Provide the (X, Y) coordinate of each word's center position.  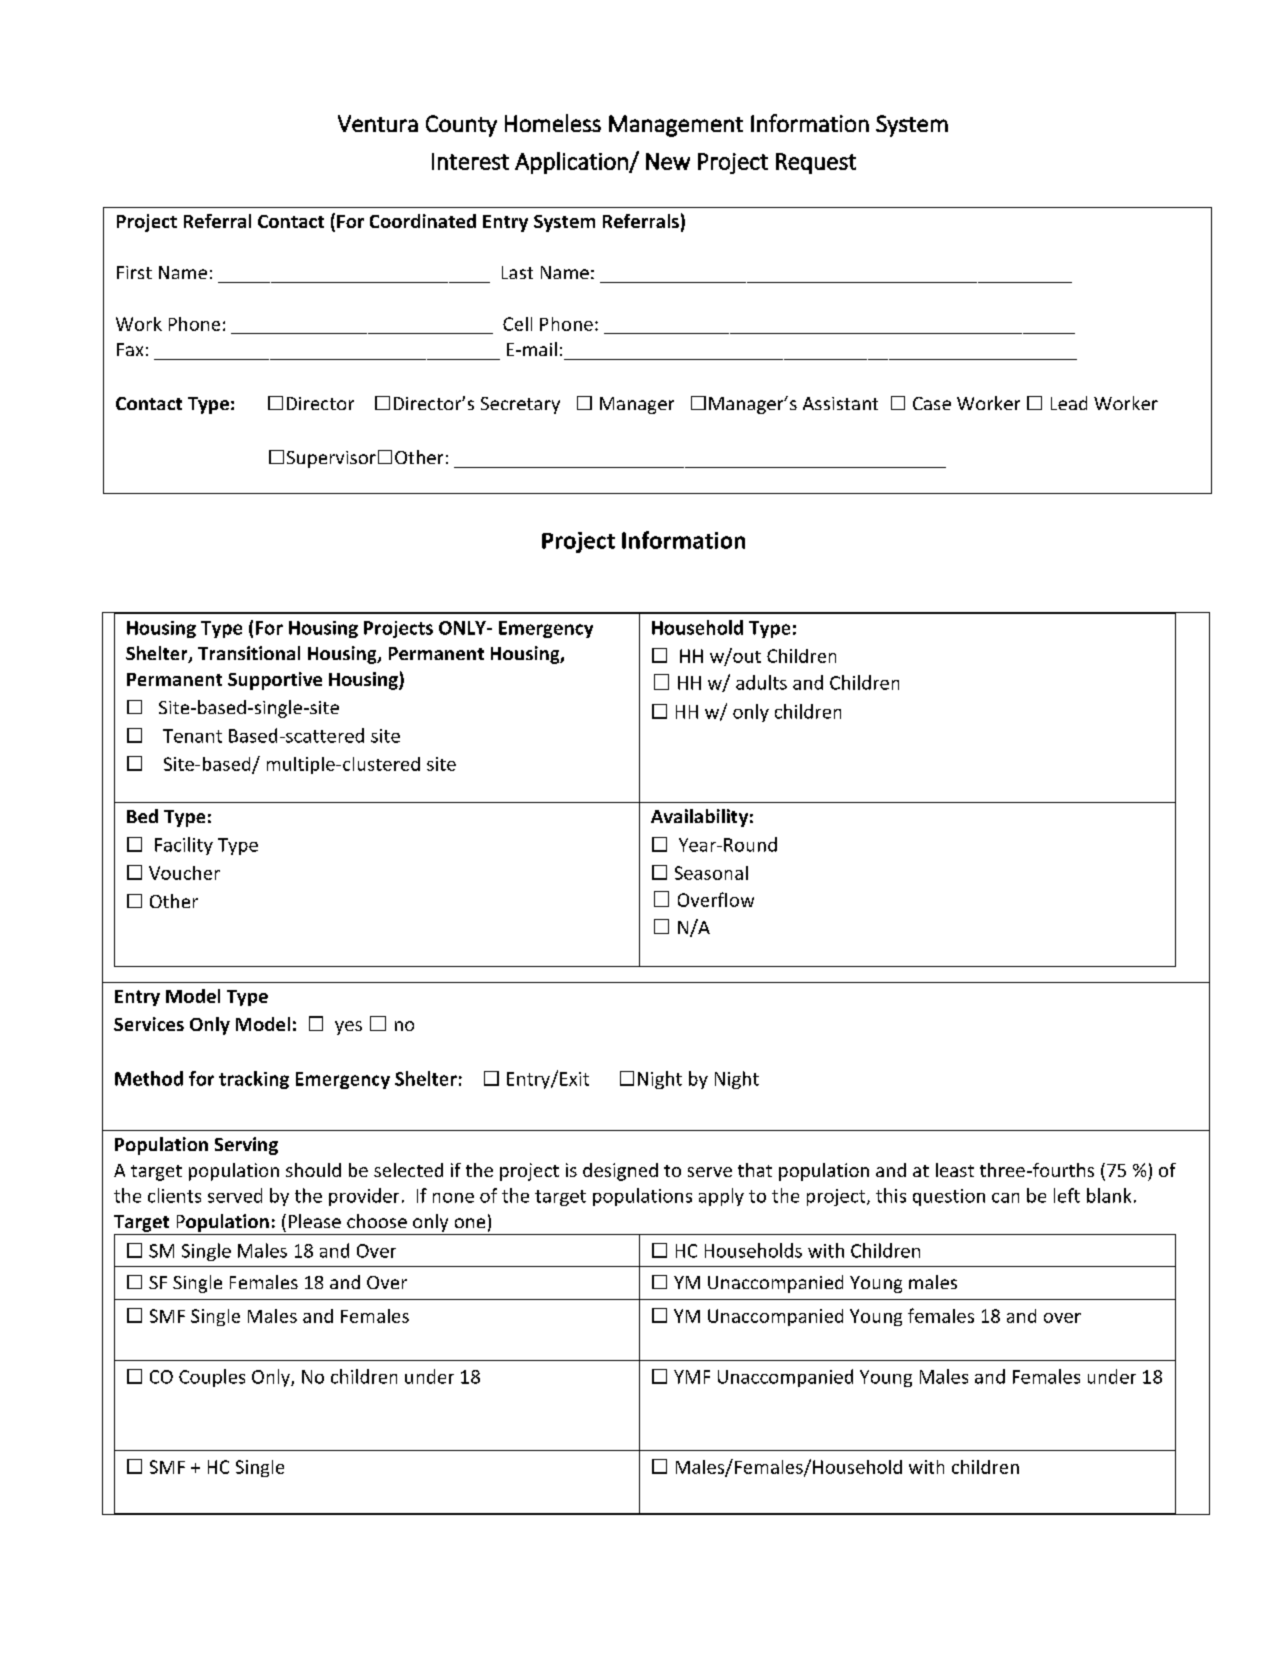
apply (721, 1197)
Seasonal (711, 873)
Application (572, 163)
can (1005, 1198)
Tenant (192, 736)
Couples (212, 1378)
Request (816, 163)
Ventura (378, 123)
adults (761, 682)
